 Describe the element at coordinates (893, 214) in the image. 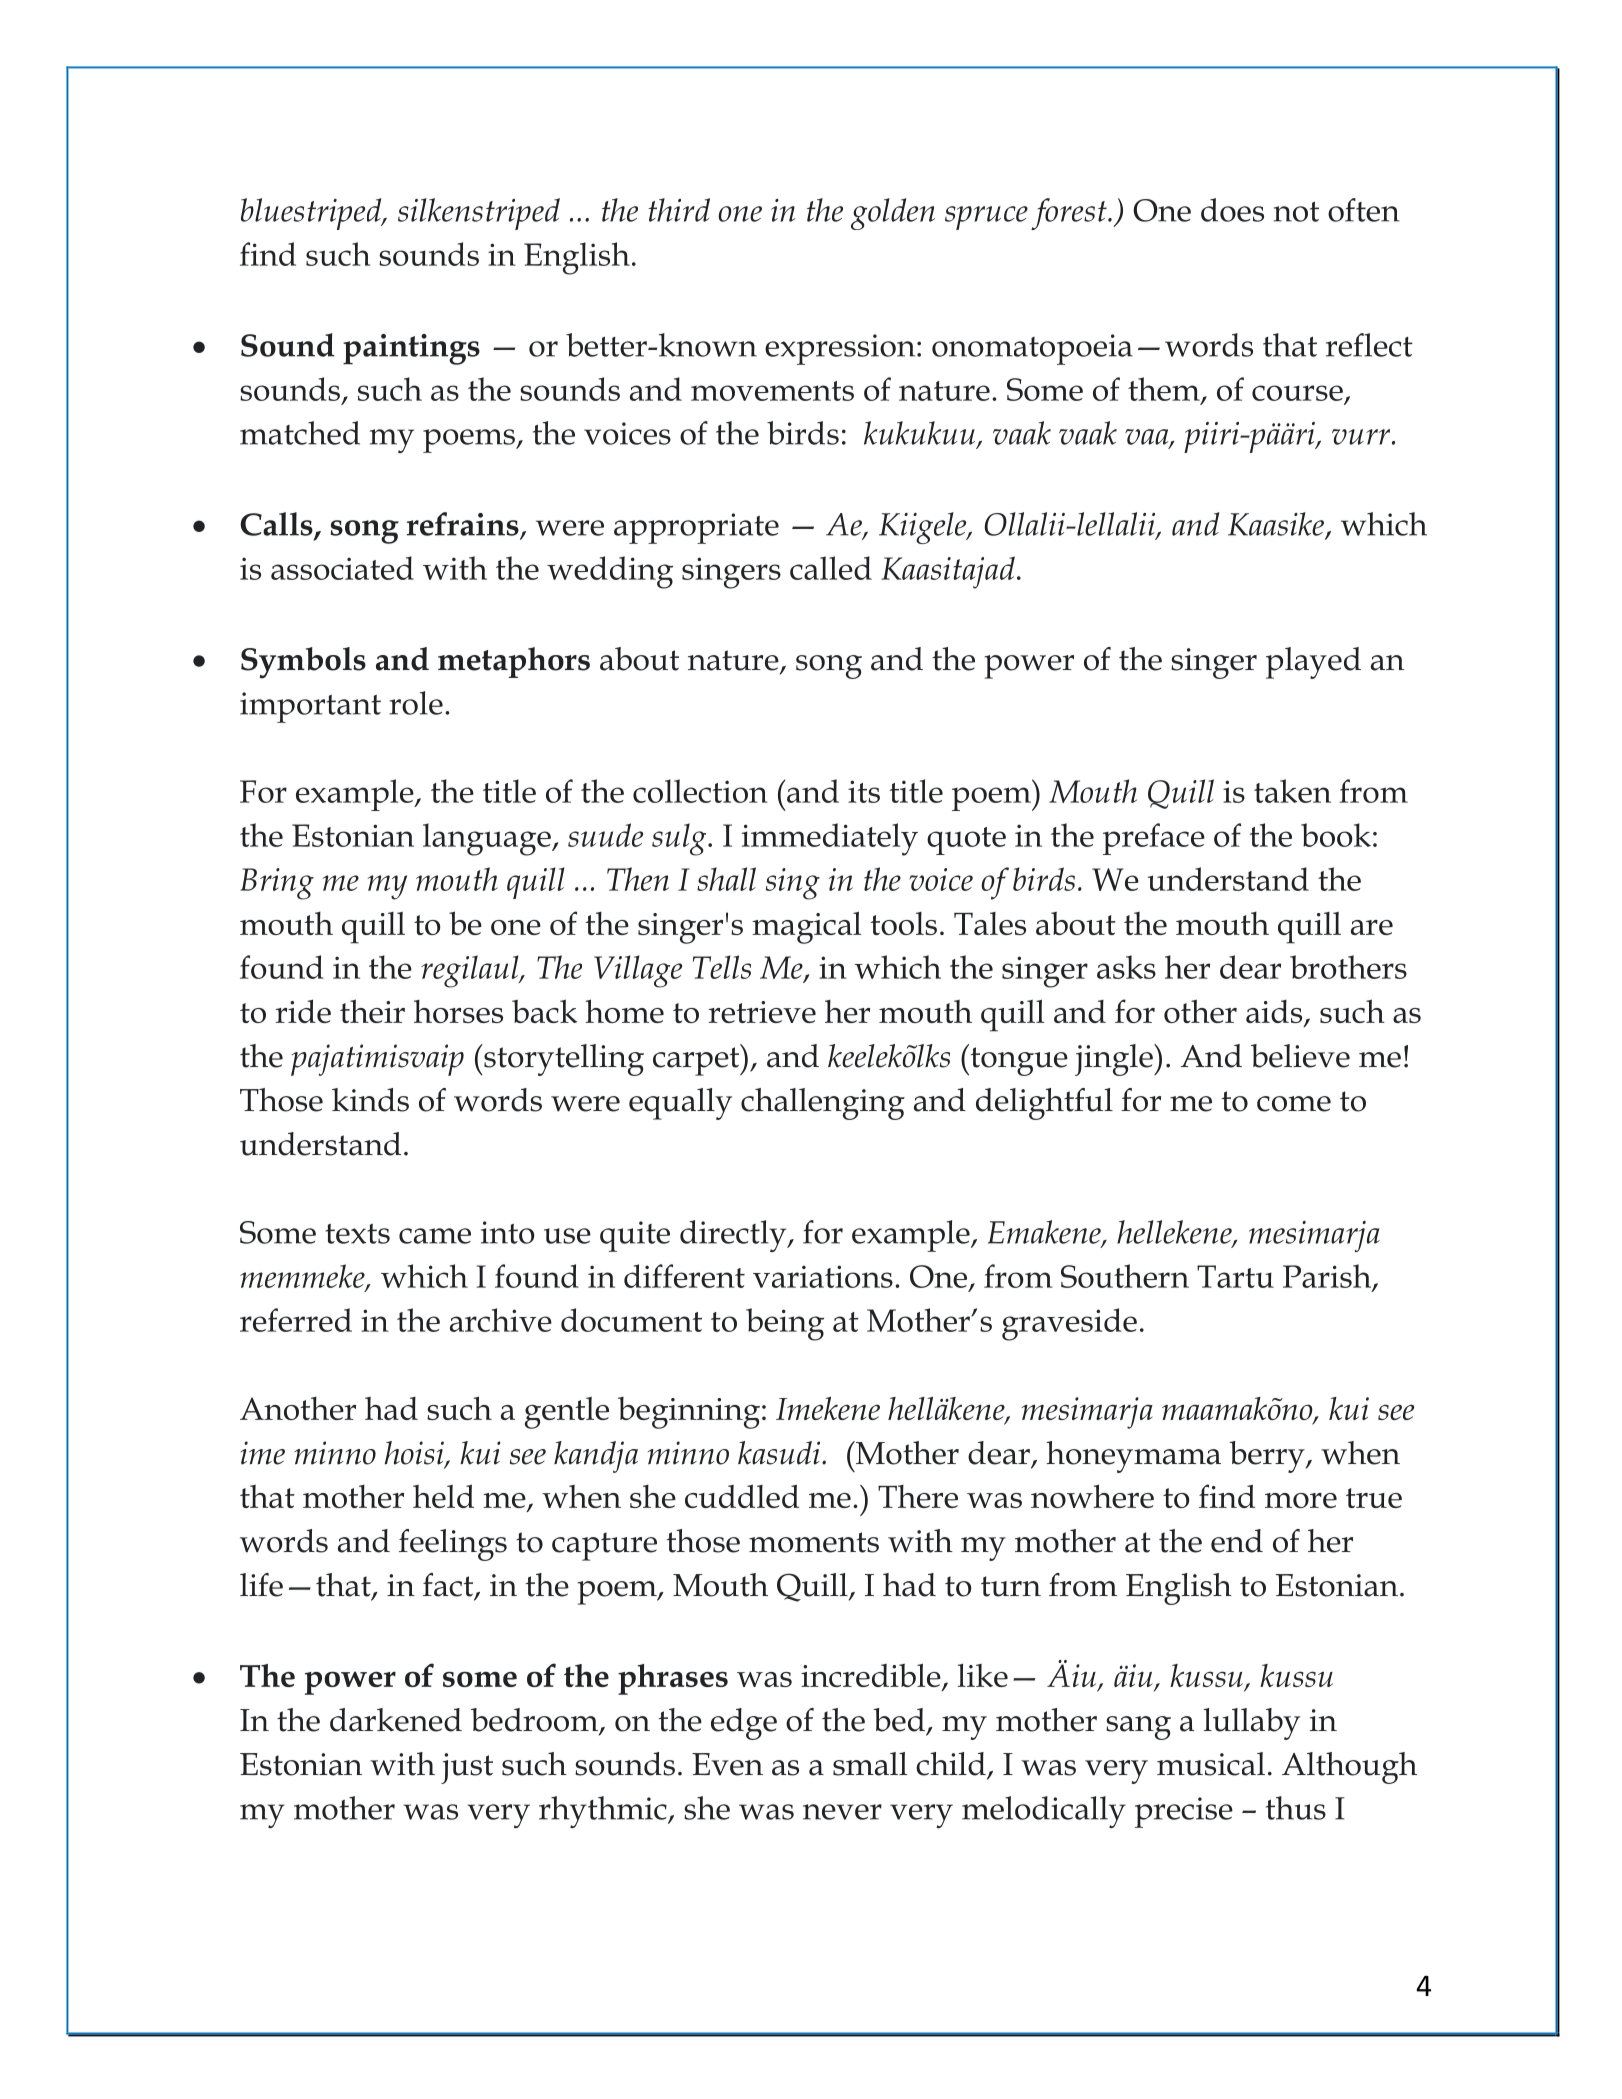

I see `golden` at that location.
